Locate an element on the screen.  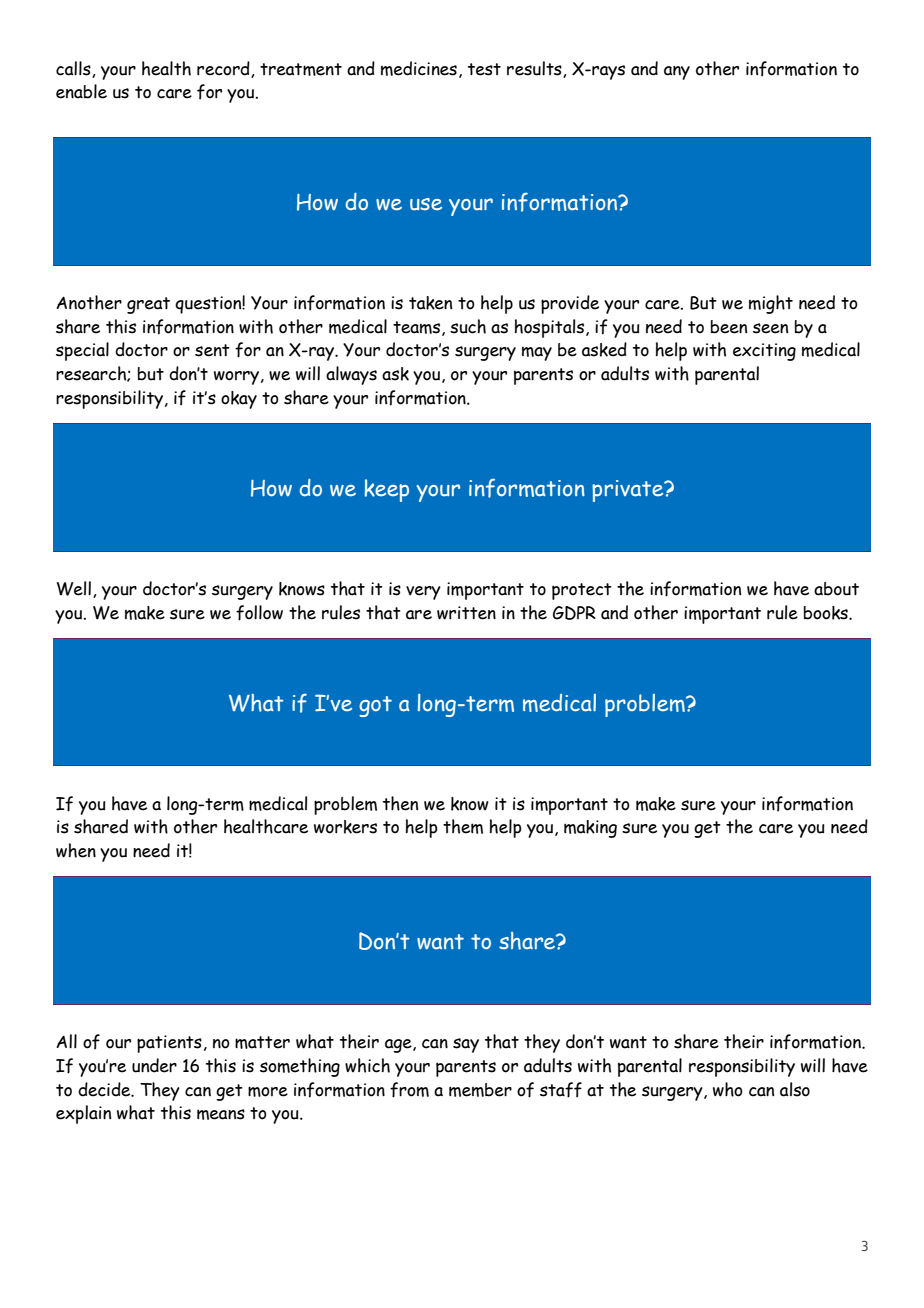
member is located at coordinates (480, 1090).
